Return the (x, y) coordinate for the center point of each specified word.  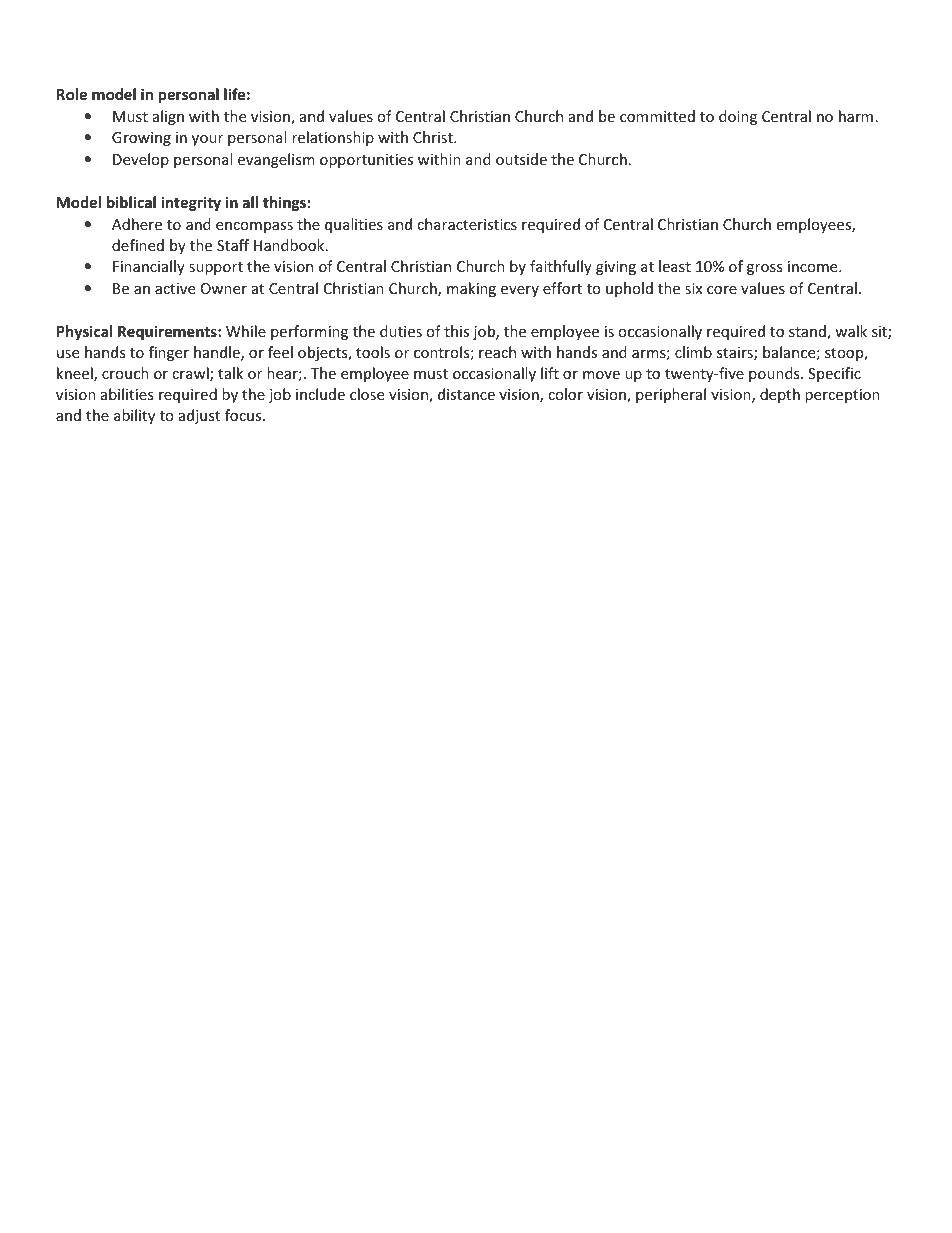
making (471, 289)
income (814, 266)
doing (738, 117)
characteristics (467, 224)
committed (657, 116)
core (722, 290)
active (175, 288)
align (168, 117)
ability (134, 416)
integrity (191, 203)
